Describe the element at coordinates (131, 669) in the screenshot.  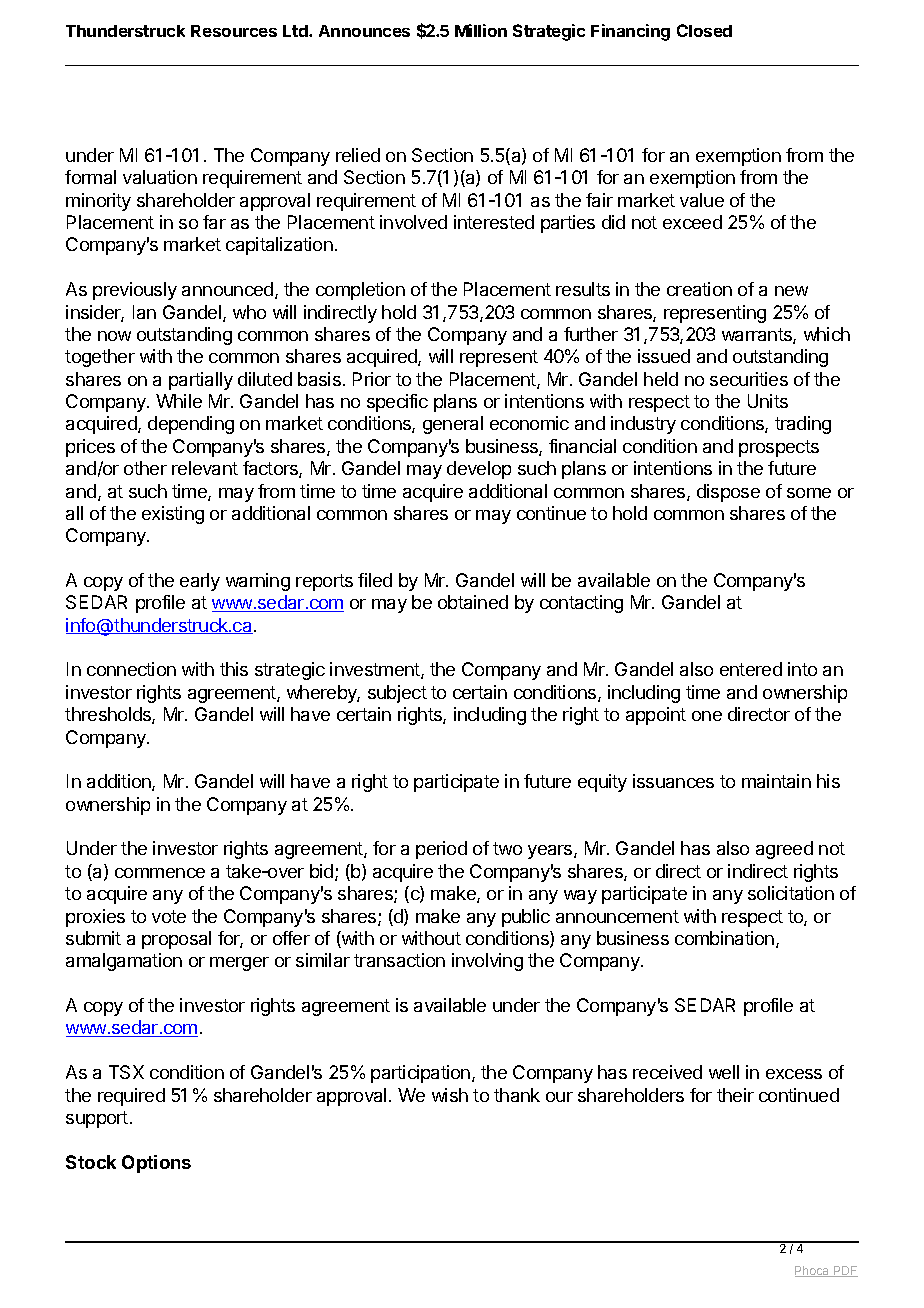
I see `connection` at that location.
